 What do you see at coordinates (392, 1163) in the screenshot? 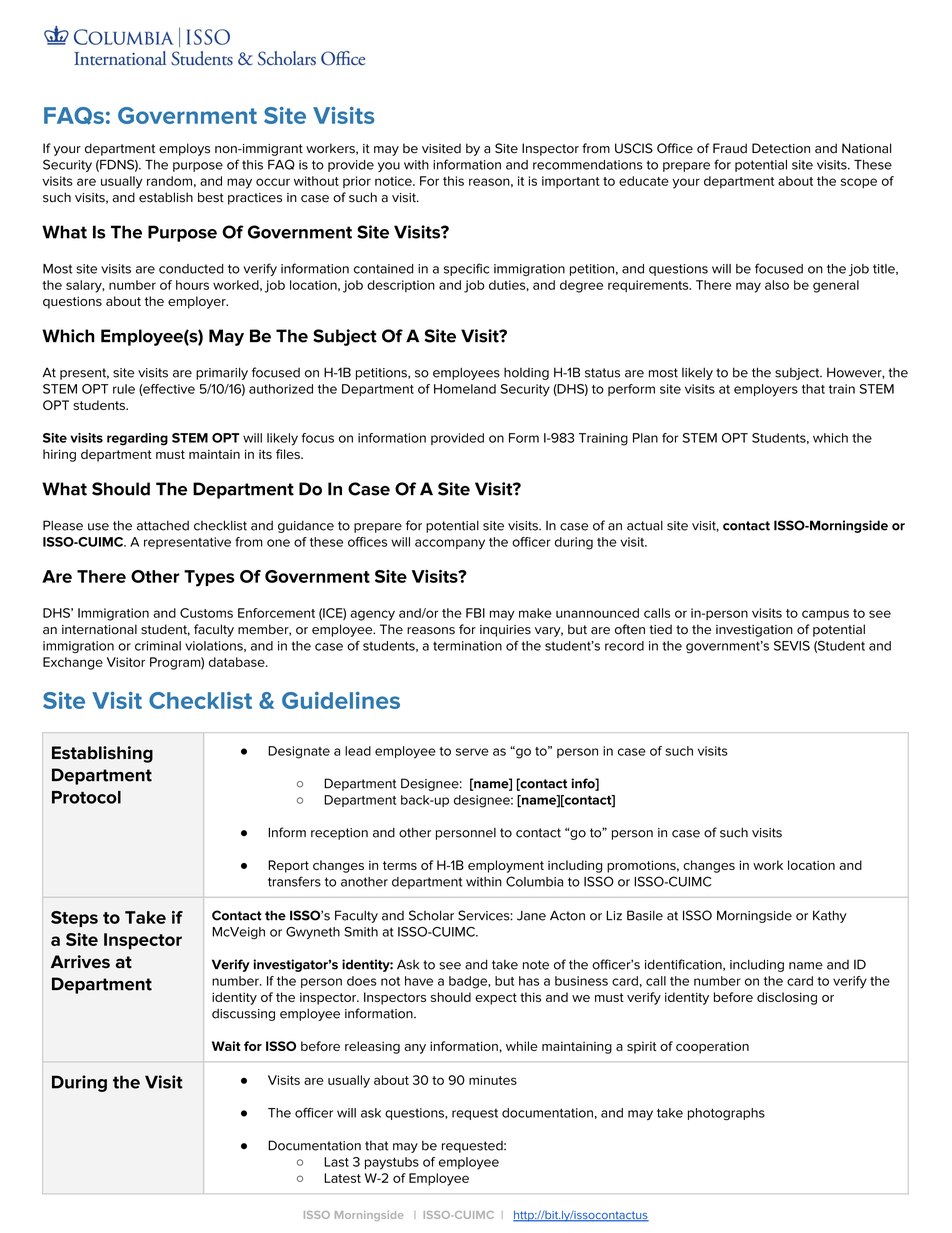
I see `paystubs` at bounding box center [392, 1163].
